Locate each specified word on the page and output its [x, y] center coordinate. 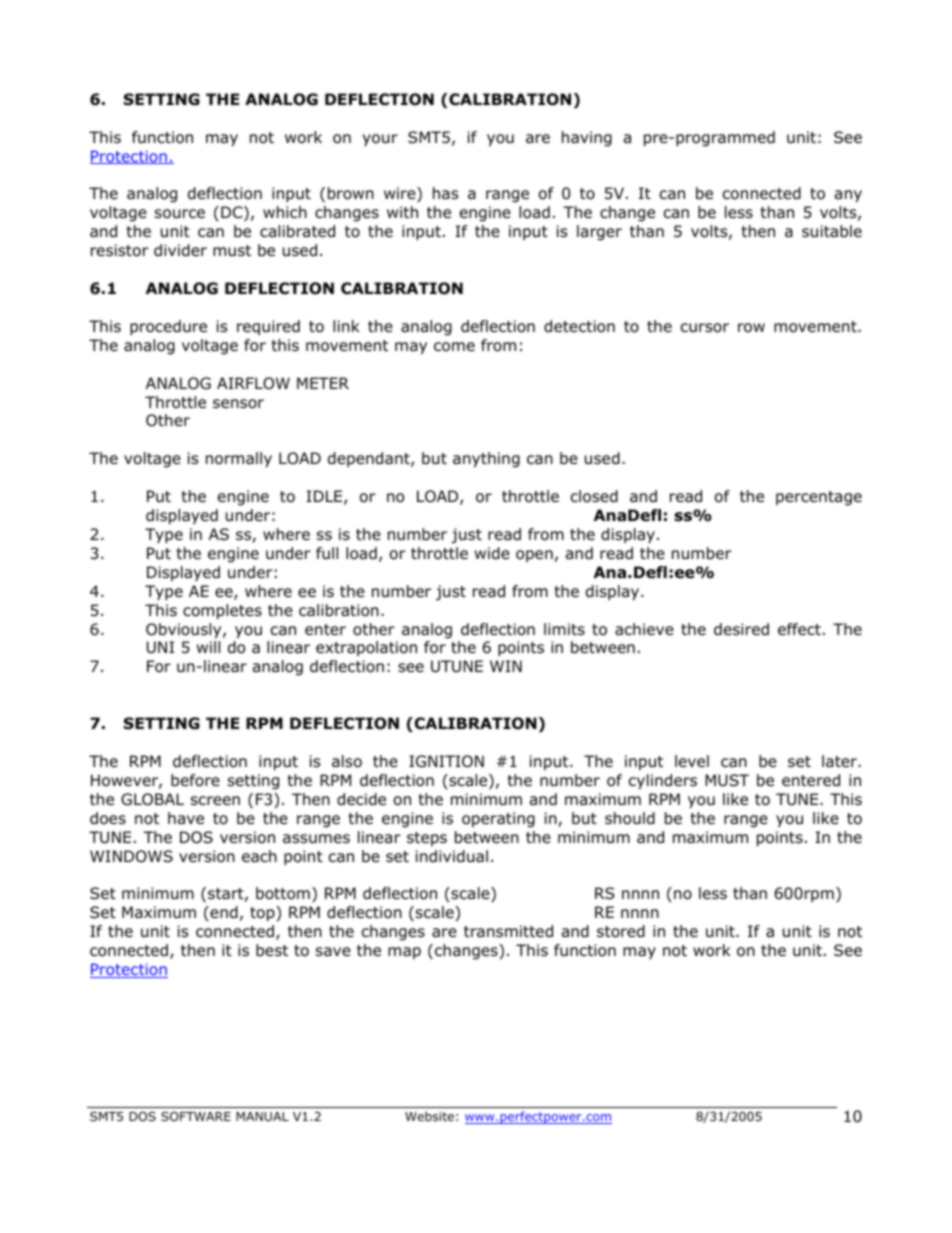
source [180, 214]
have [186, 818]
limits [564, 629]
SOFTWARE [196, 1116]
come [454, 347]
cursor [705, 328]
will [208, 647]
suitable [832, 231]
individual [452, 856]
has [445, 193]
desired [741, 629]
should [630, 818]
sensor [238, 404]
